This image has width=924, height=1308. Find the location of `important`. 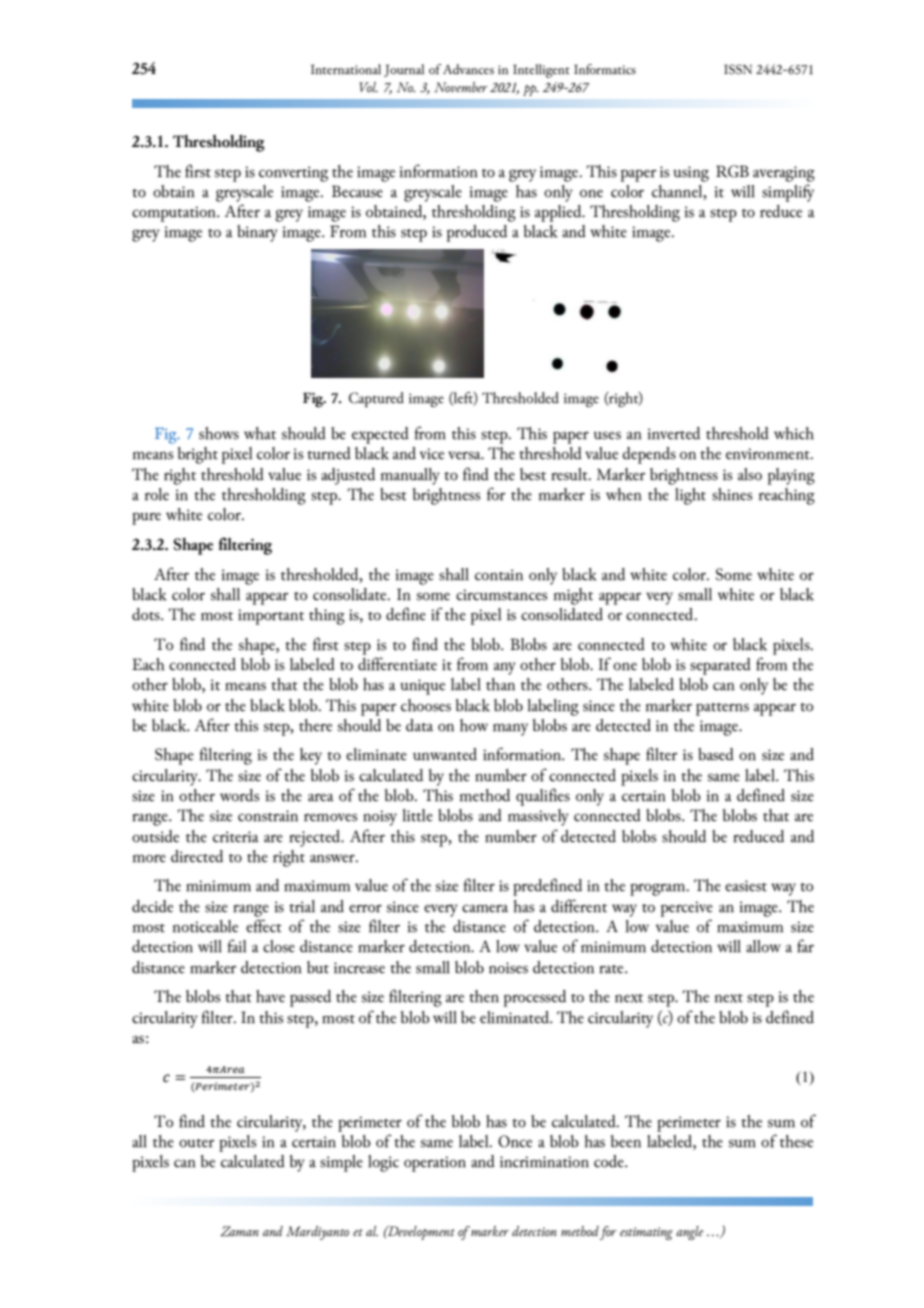

important is located at coordinates (271, 617).
